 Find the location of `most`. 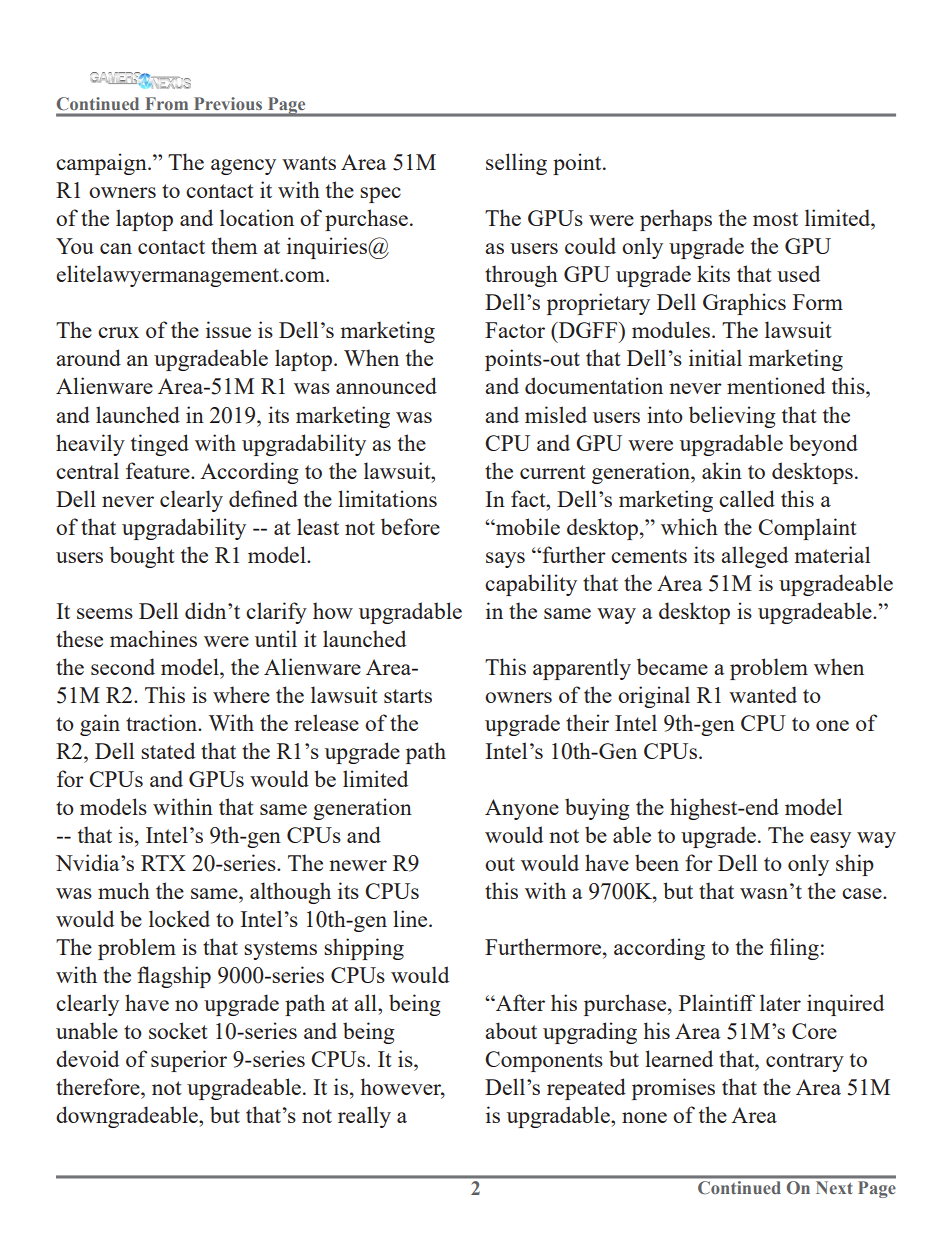

most is located at coordinates (775, 219).
